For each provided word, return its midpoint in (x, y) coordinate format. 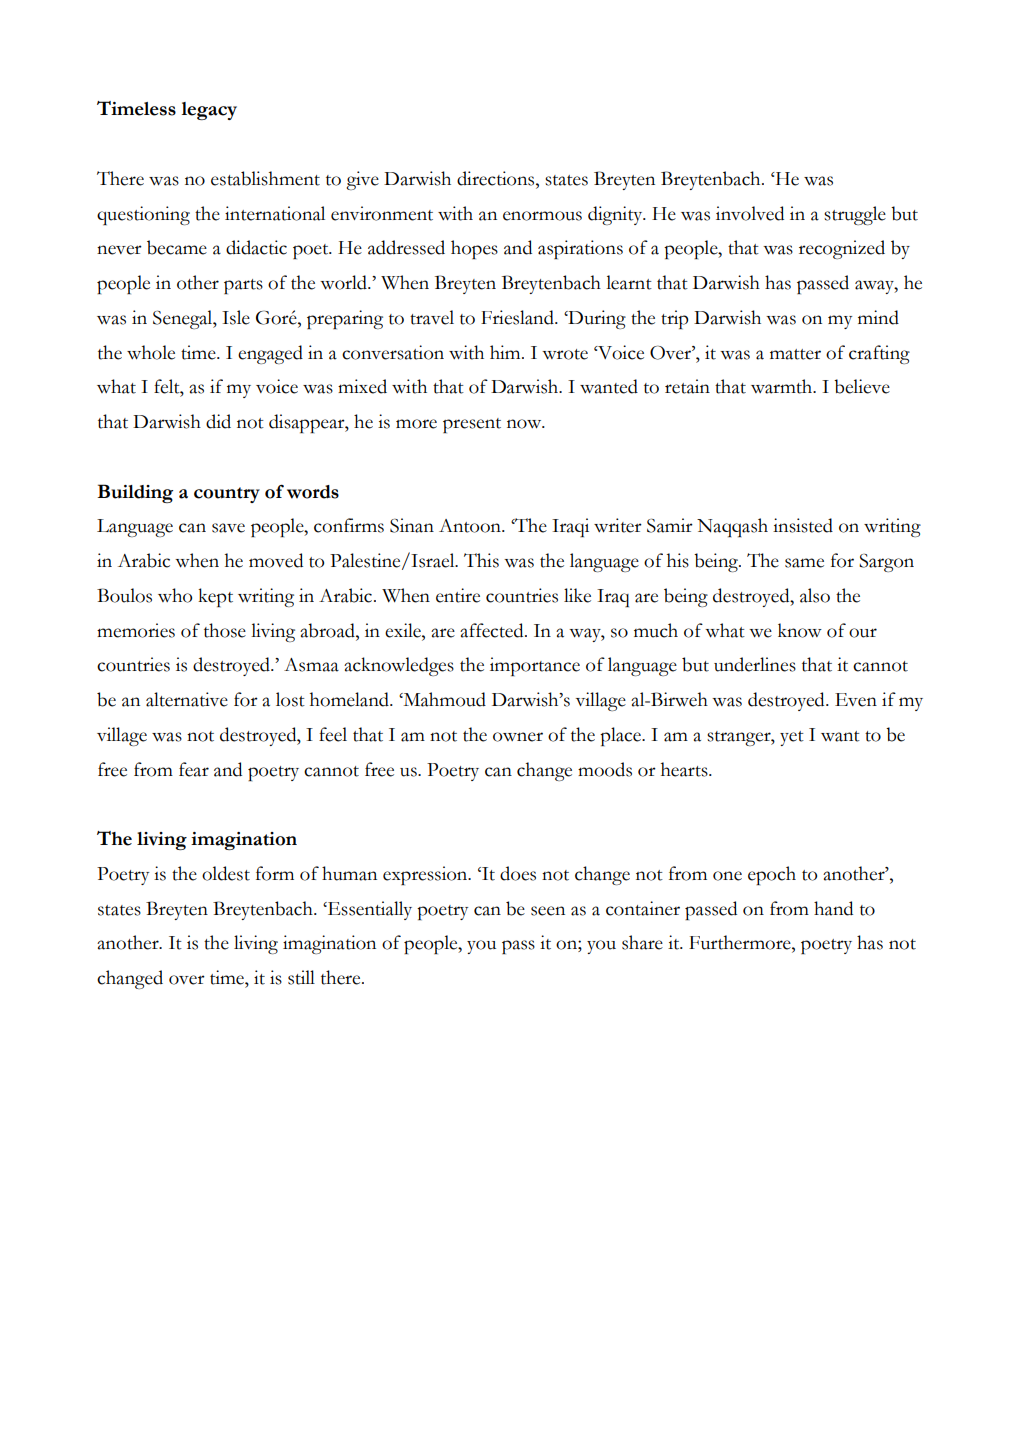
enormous (542, 216)
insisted (803, 525)
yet (792, 738)
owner (518, 737)
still (301, 977)
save (228, 528)
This (481, 560)
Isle (236, 317)
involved (750, 213)
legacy (209, 111)
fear (194, 769)
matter (795, 354)
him (506, 352)
